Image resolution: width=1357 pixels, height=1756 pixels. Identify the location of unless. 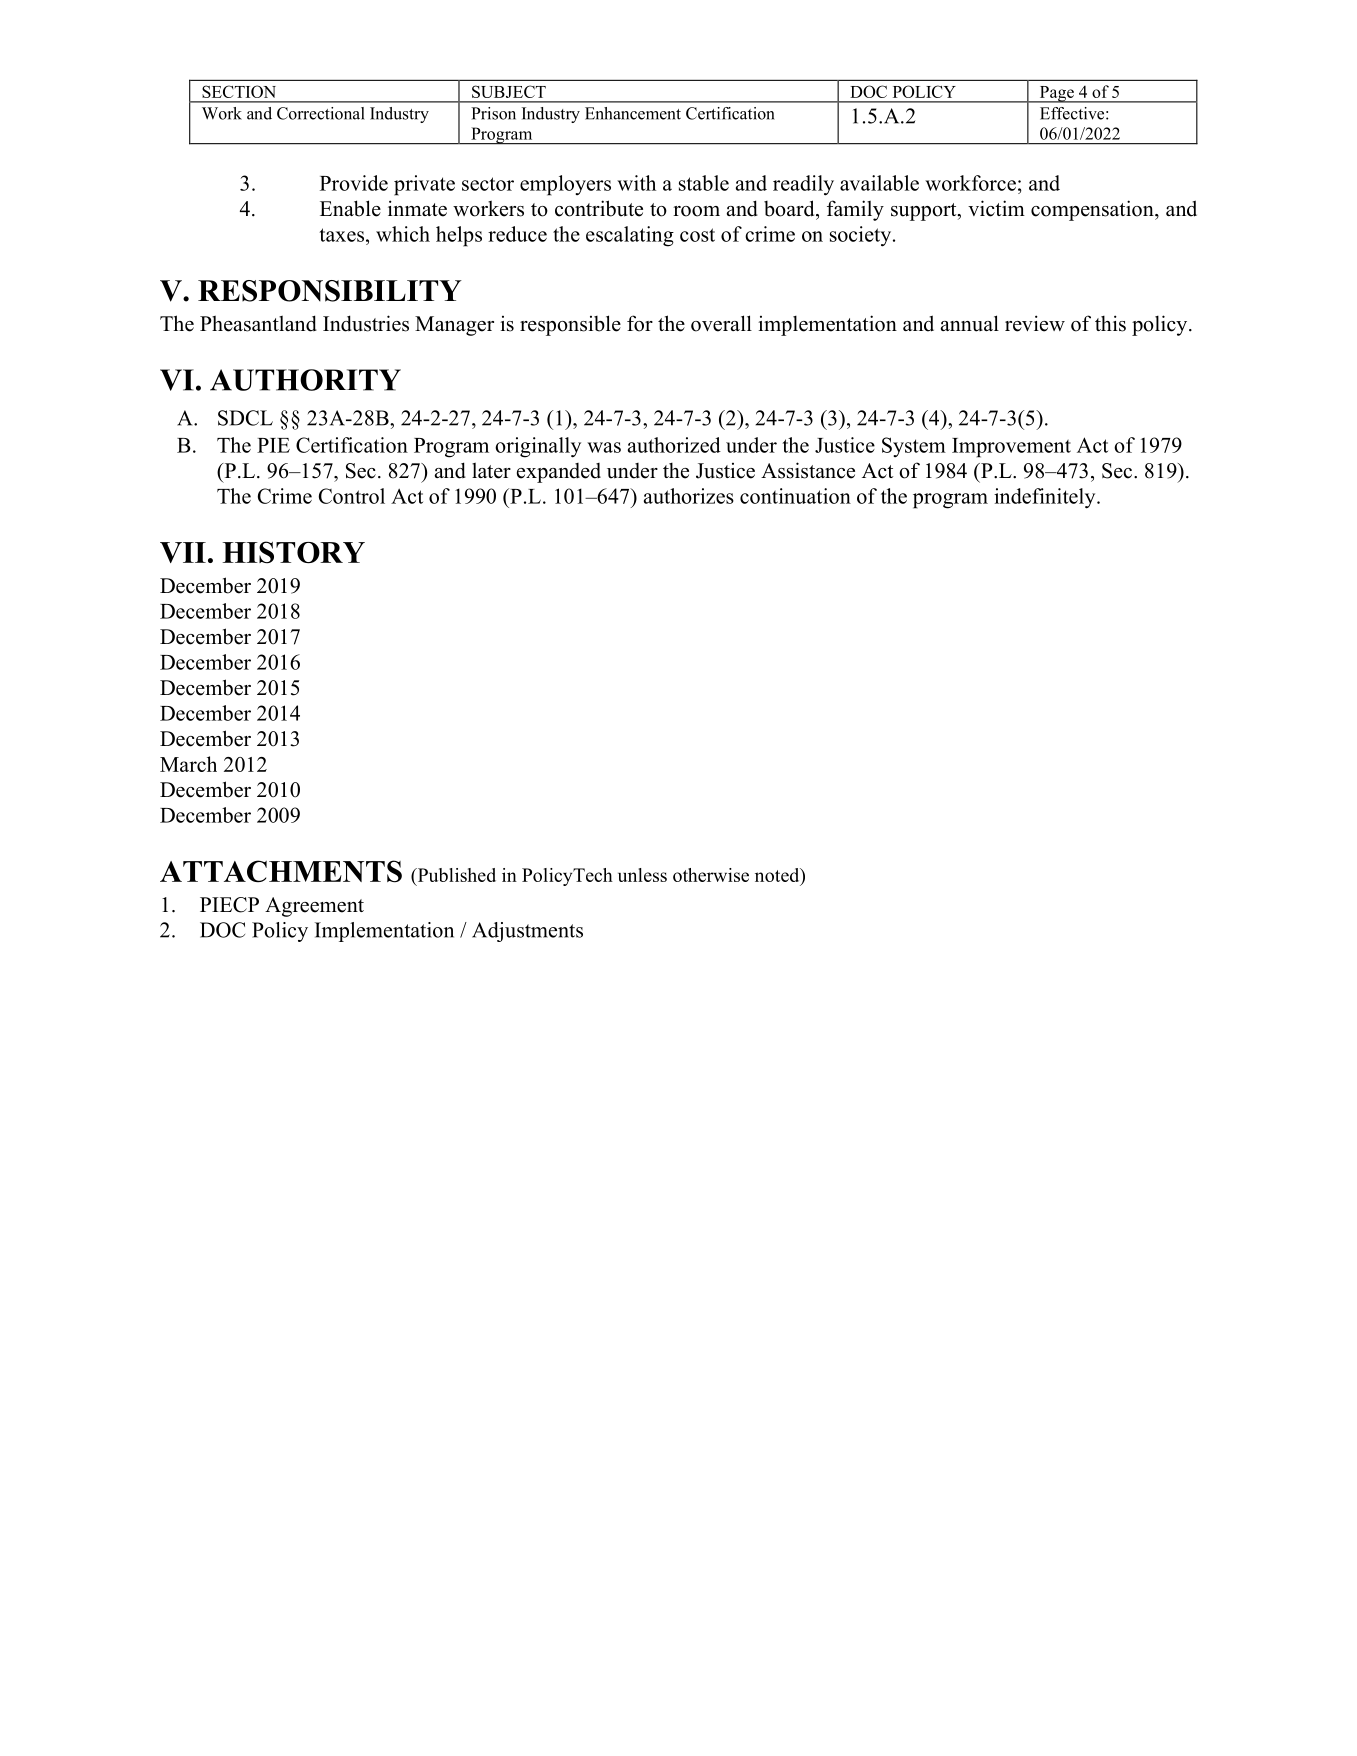
(642, 875).
